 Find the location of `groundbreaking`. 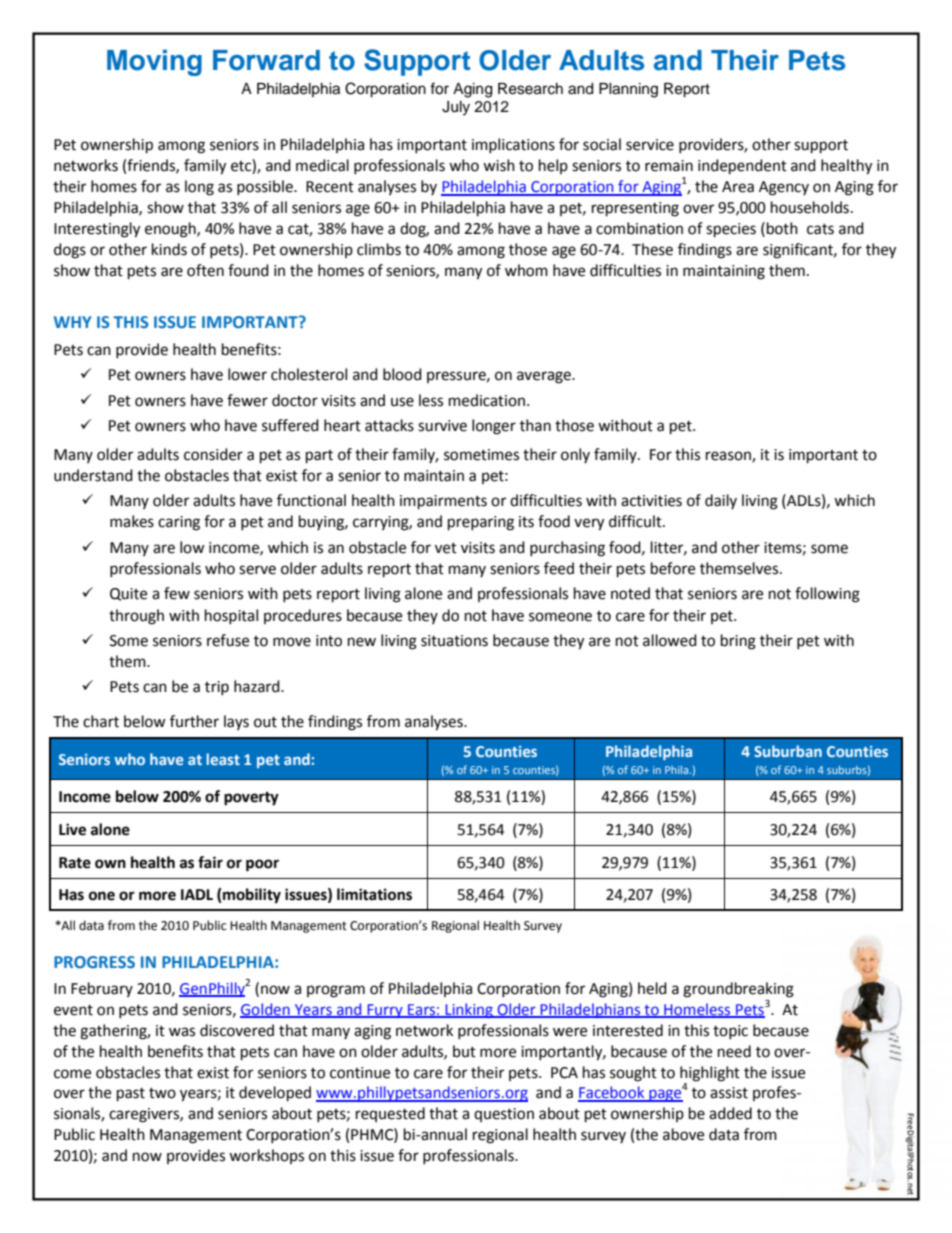

groundbreaking is located at coordinates (738, 990).
